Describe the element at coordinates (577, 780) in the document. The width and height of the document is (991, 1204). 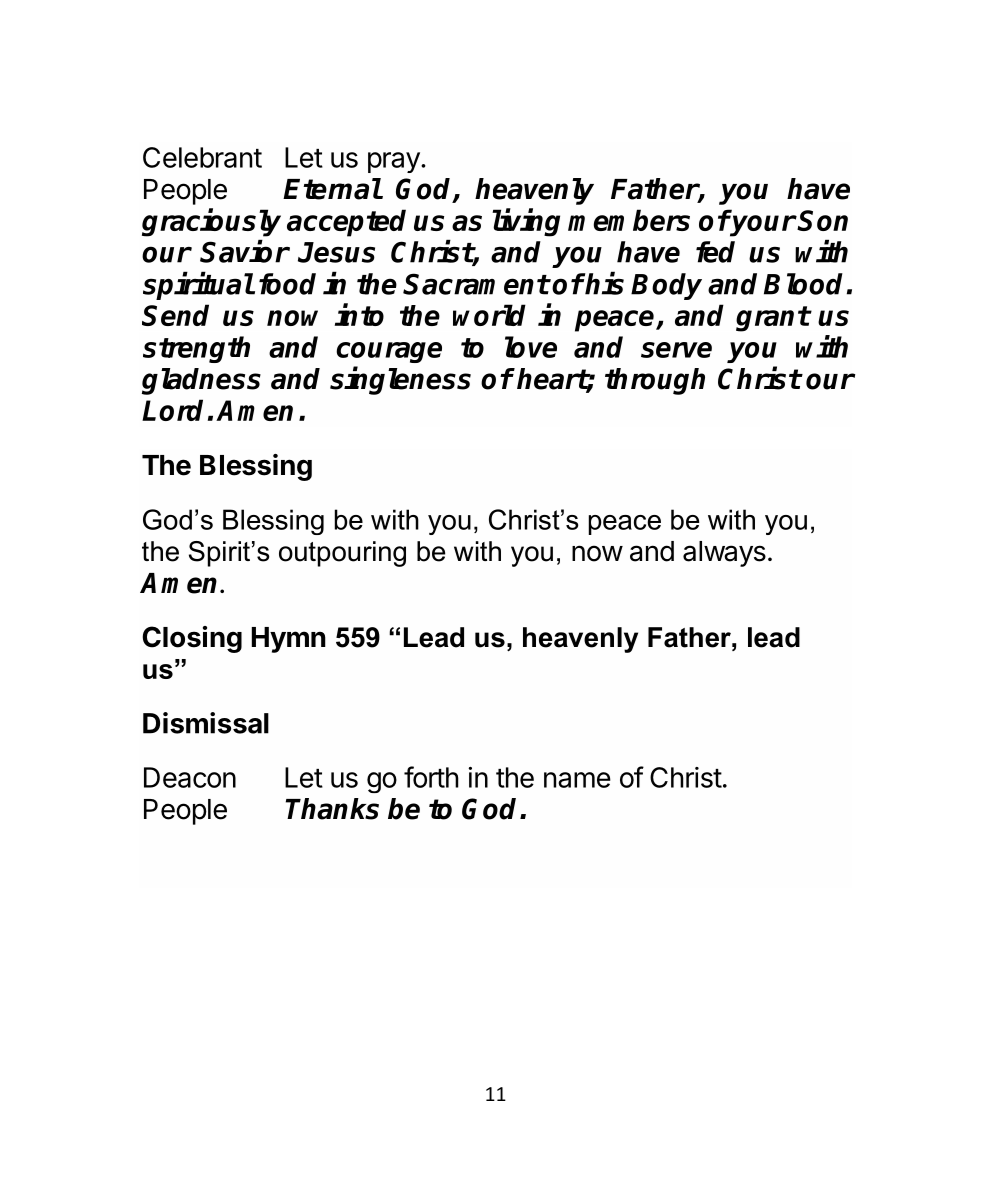
I see `name` at that location.
